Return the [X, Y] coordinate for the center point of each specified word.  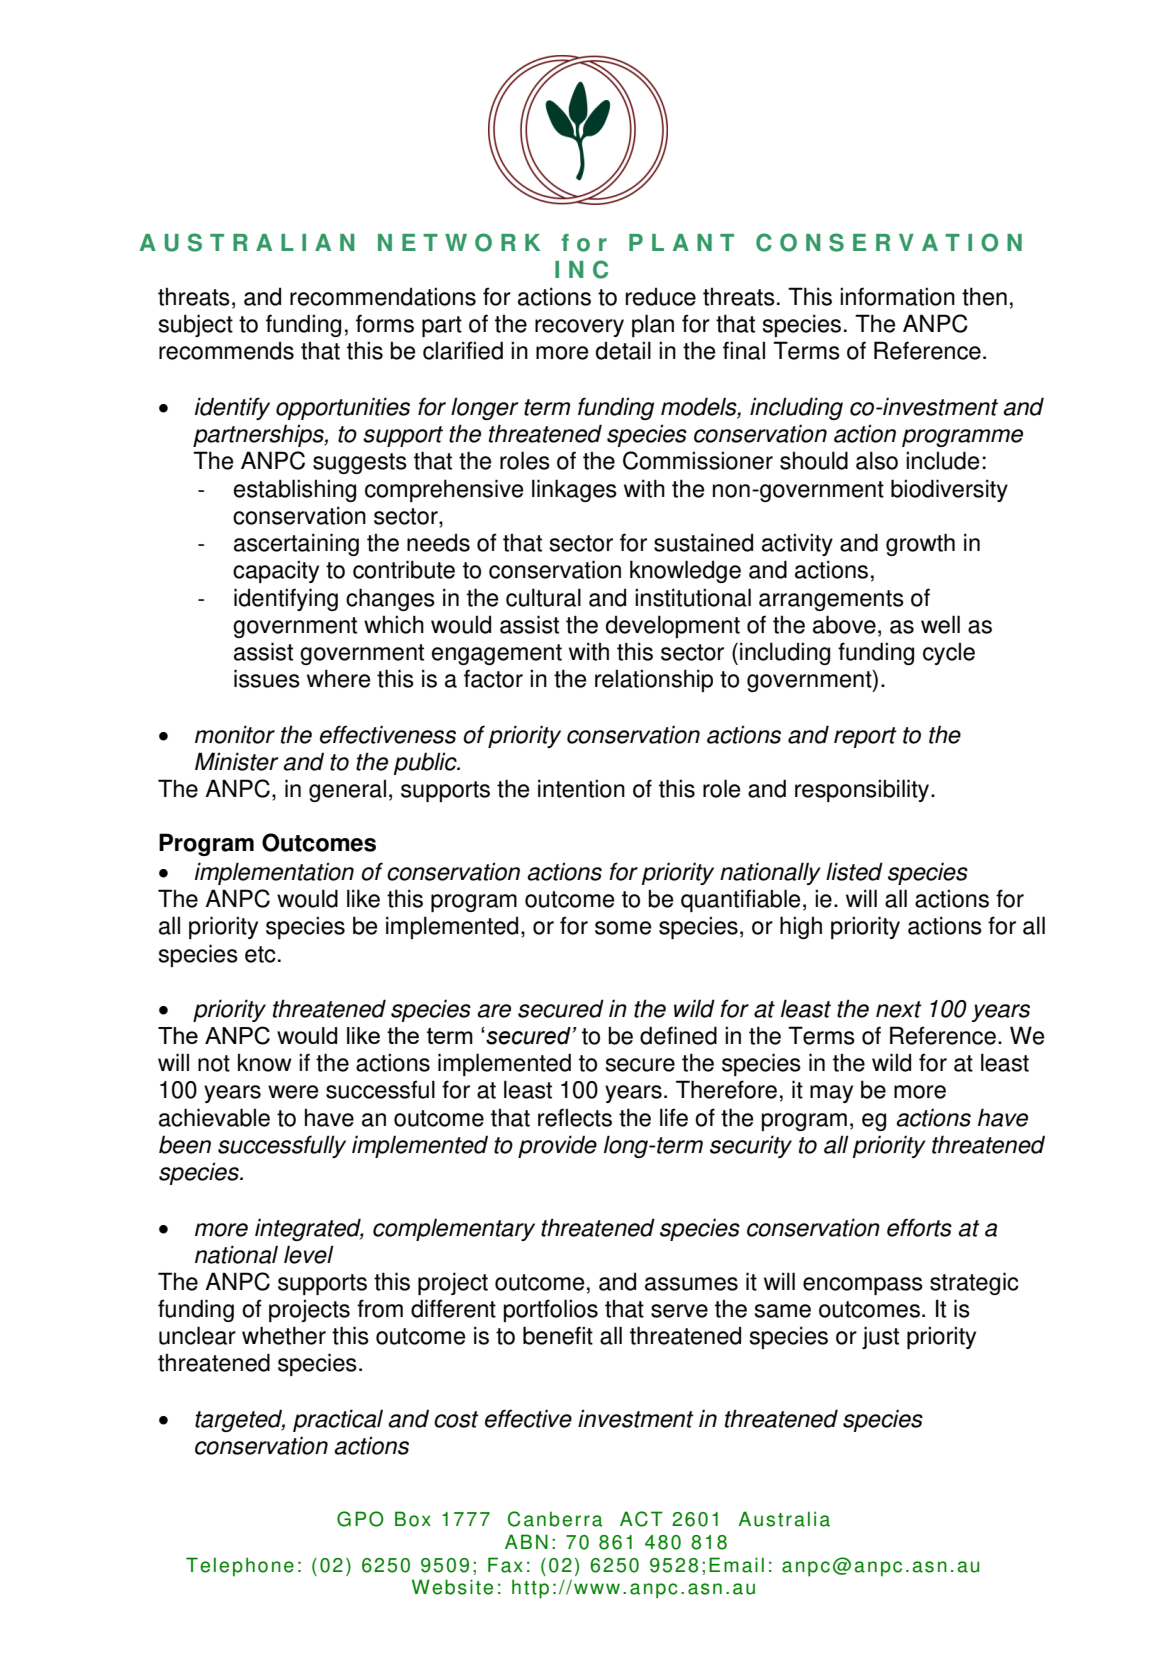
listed [854, 871]
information [897, 296]
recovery [579, 328]
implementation [274, 873]
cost [456, 1419]
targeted [240, 1421]
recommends [226, 351]
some [623, 928]
